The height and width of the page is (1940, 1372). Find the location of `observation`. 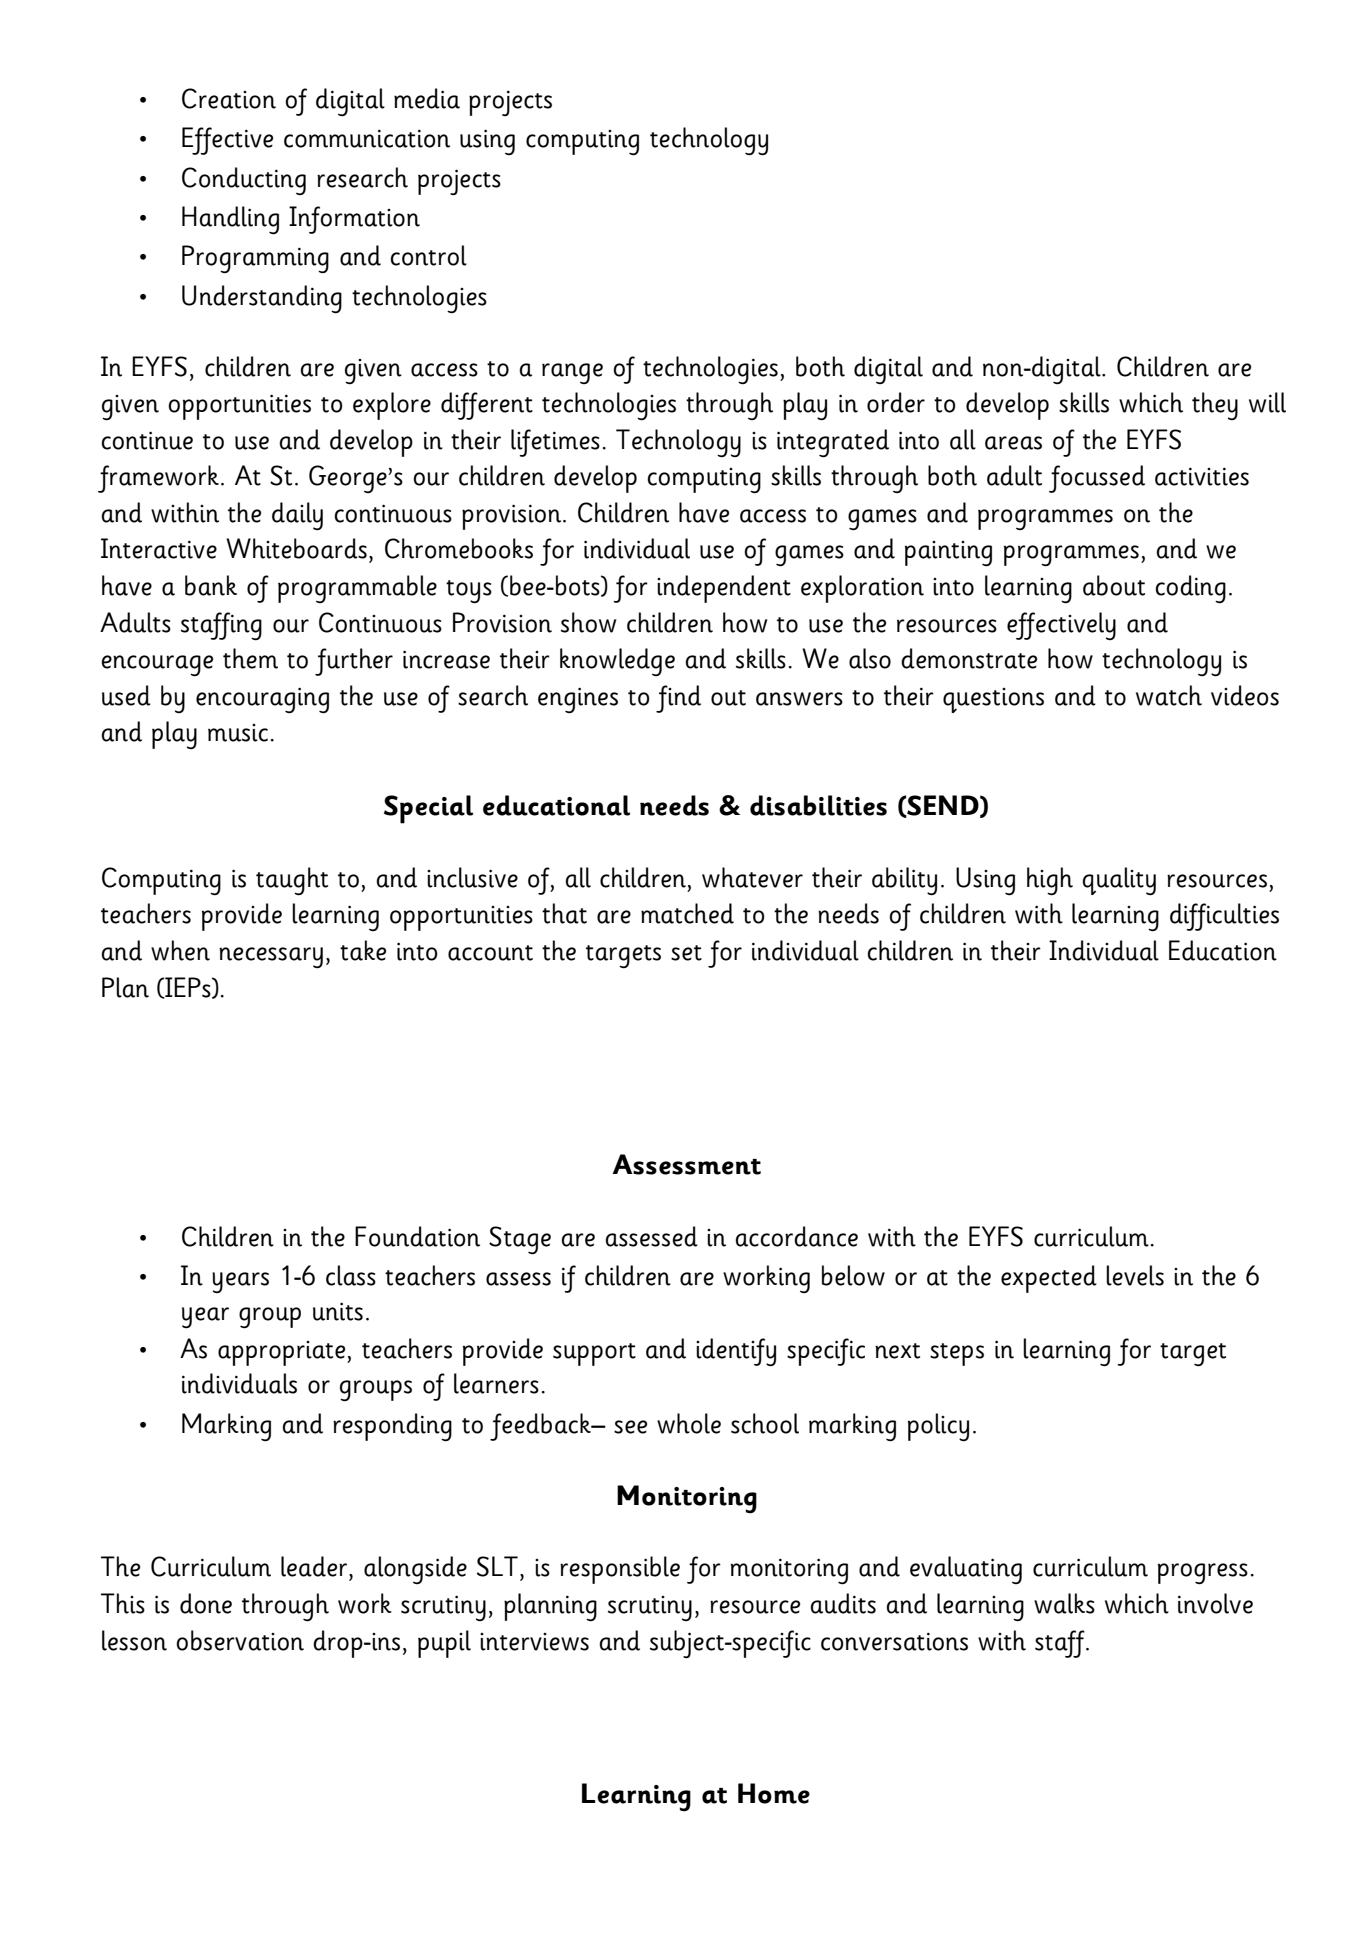

observation is located at coordinates (240, 1640).
